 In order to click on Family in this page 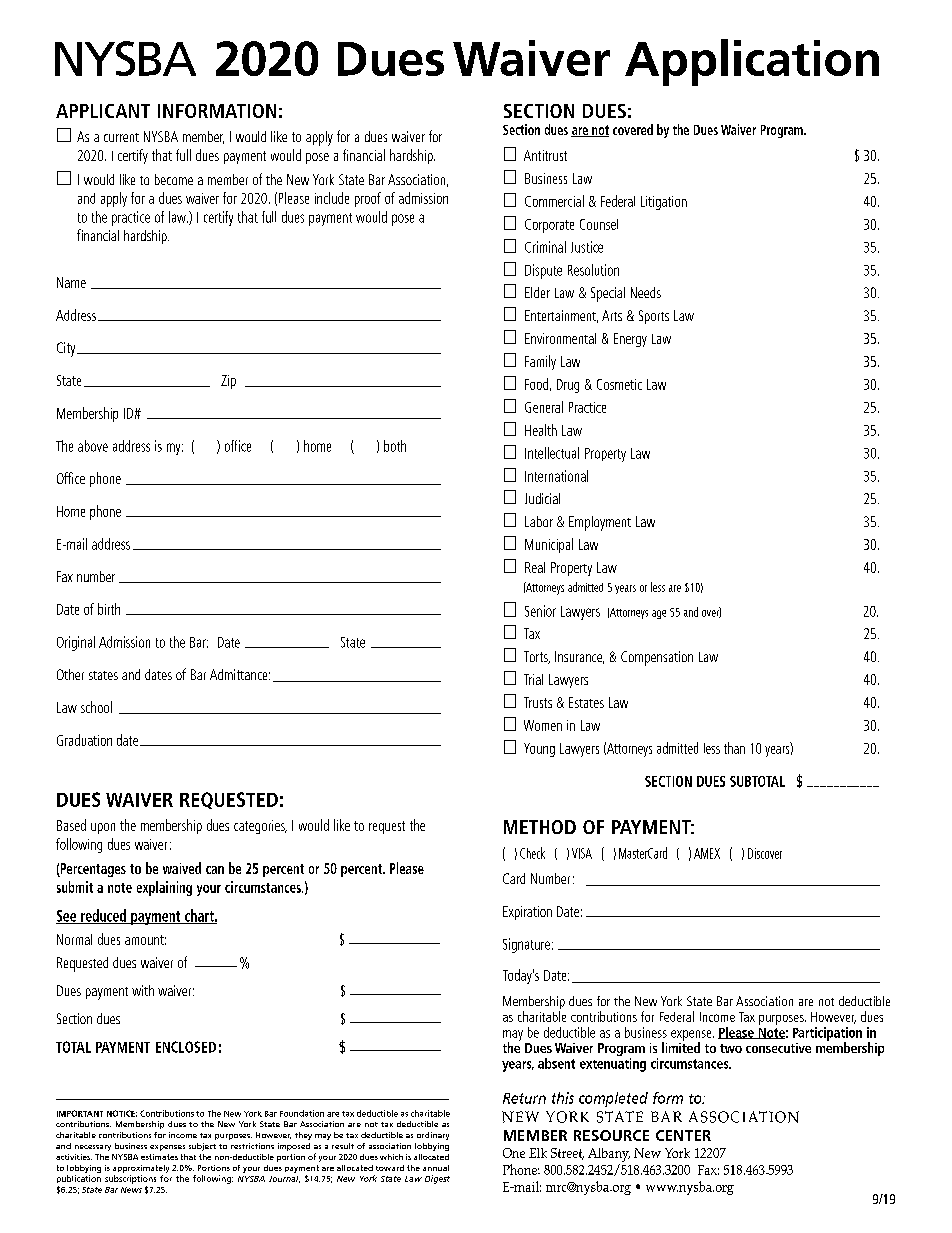, I will do `click(540, 362)`.
